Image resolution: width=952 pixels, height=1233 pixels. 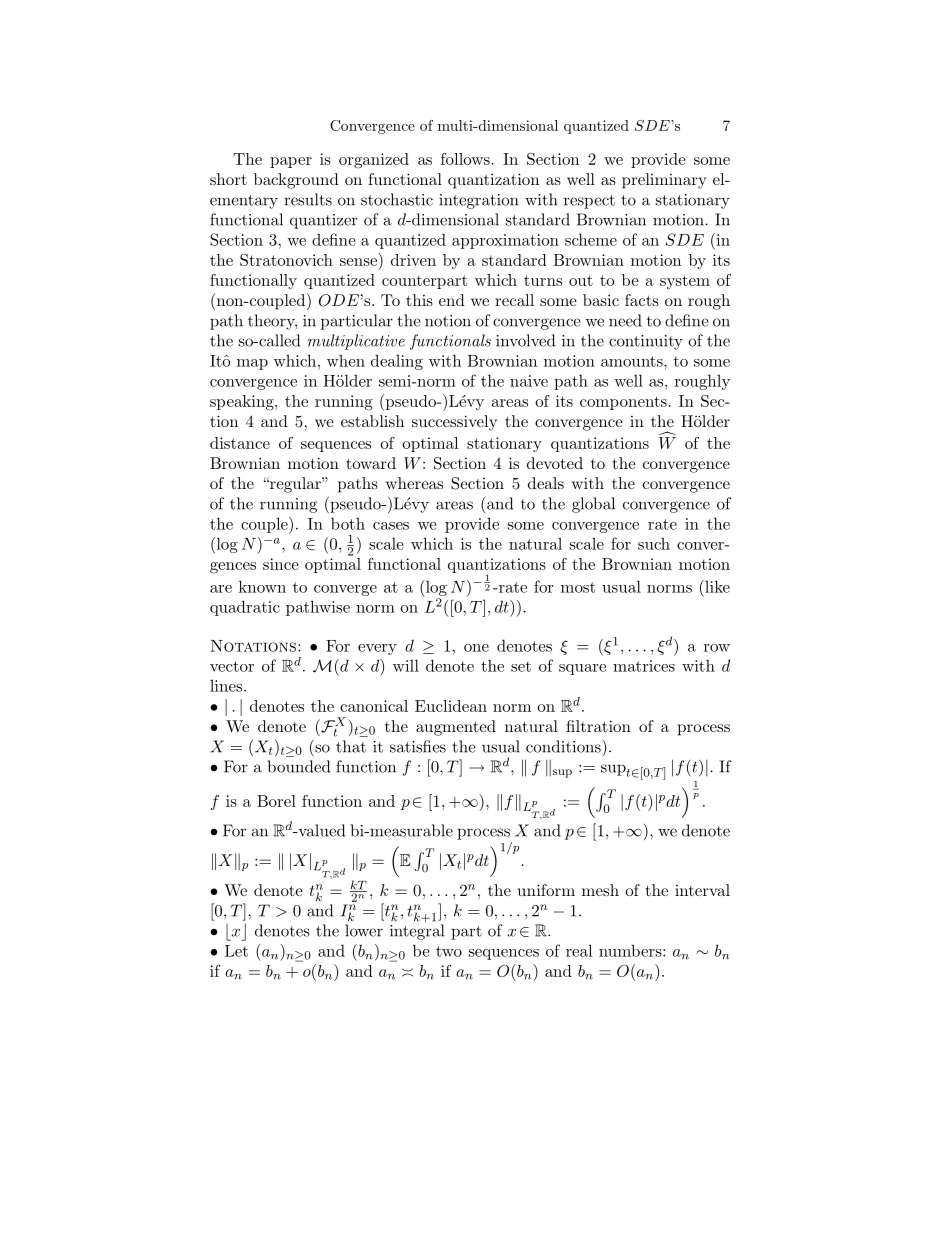 What do you see at coordinates (391, 526) in the screenshot?
I see `cases` at bounding box center [391, 526].
